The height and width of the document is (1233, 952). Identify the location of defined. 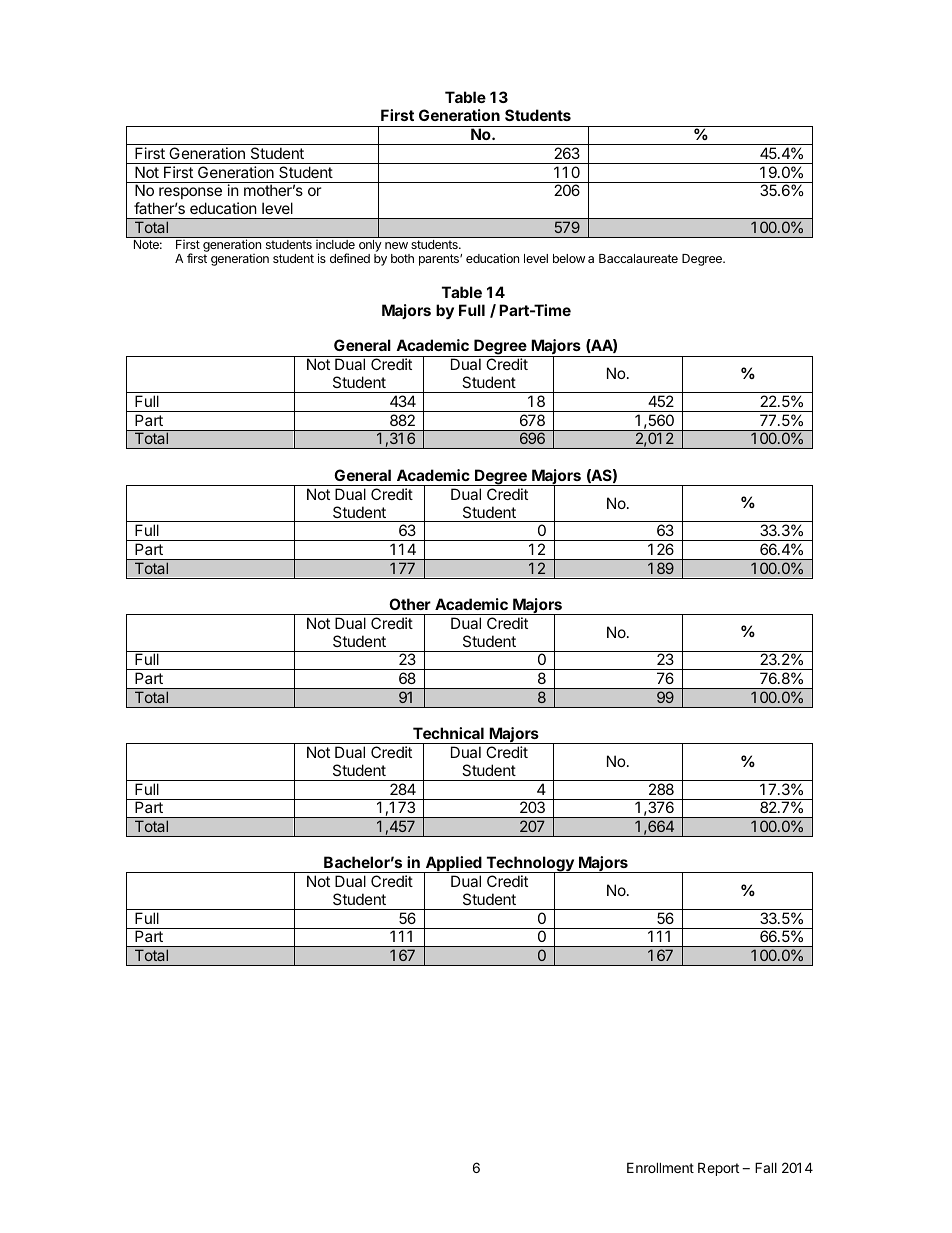
(350, 258).
